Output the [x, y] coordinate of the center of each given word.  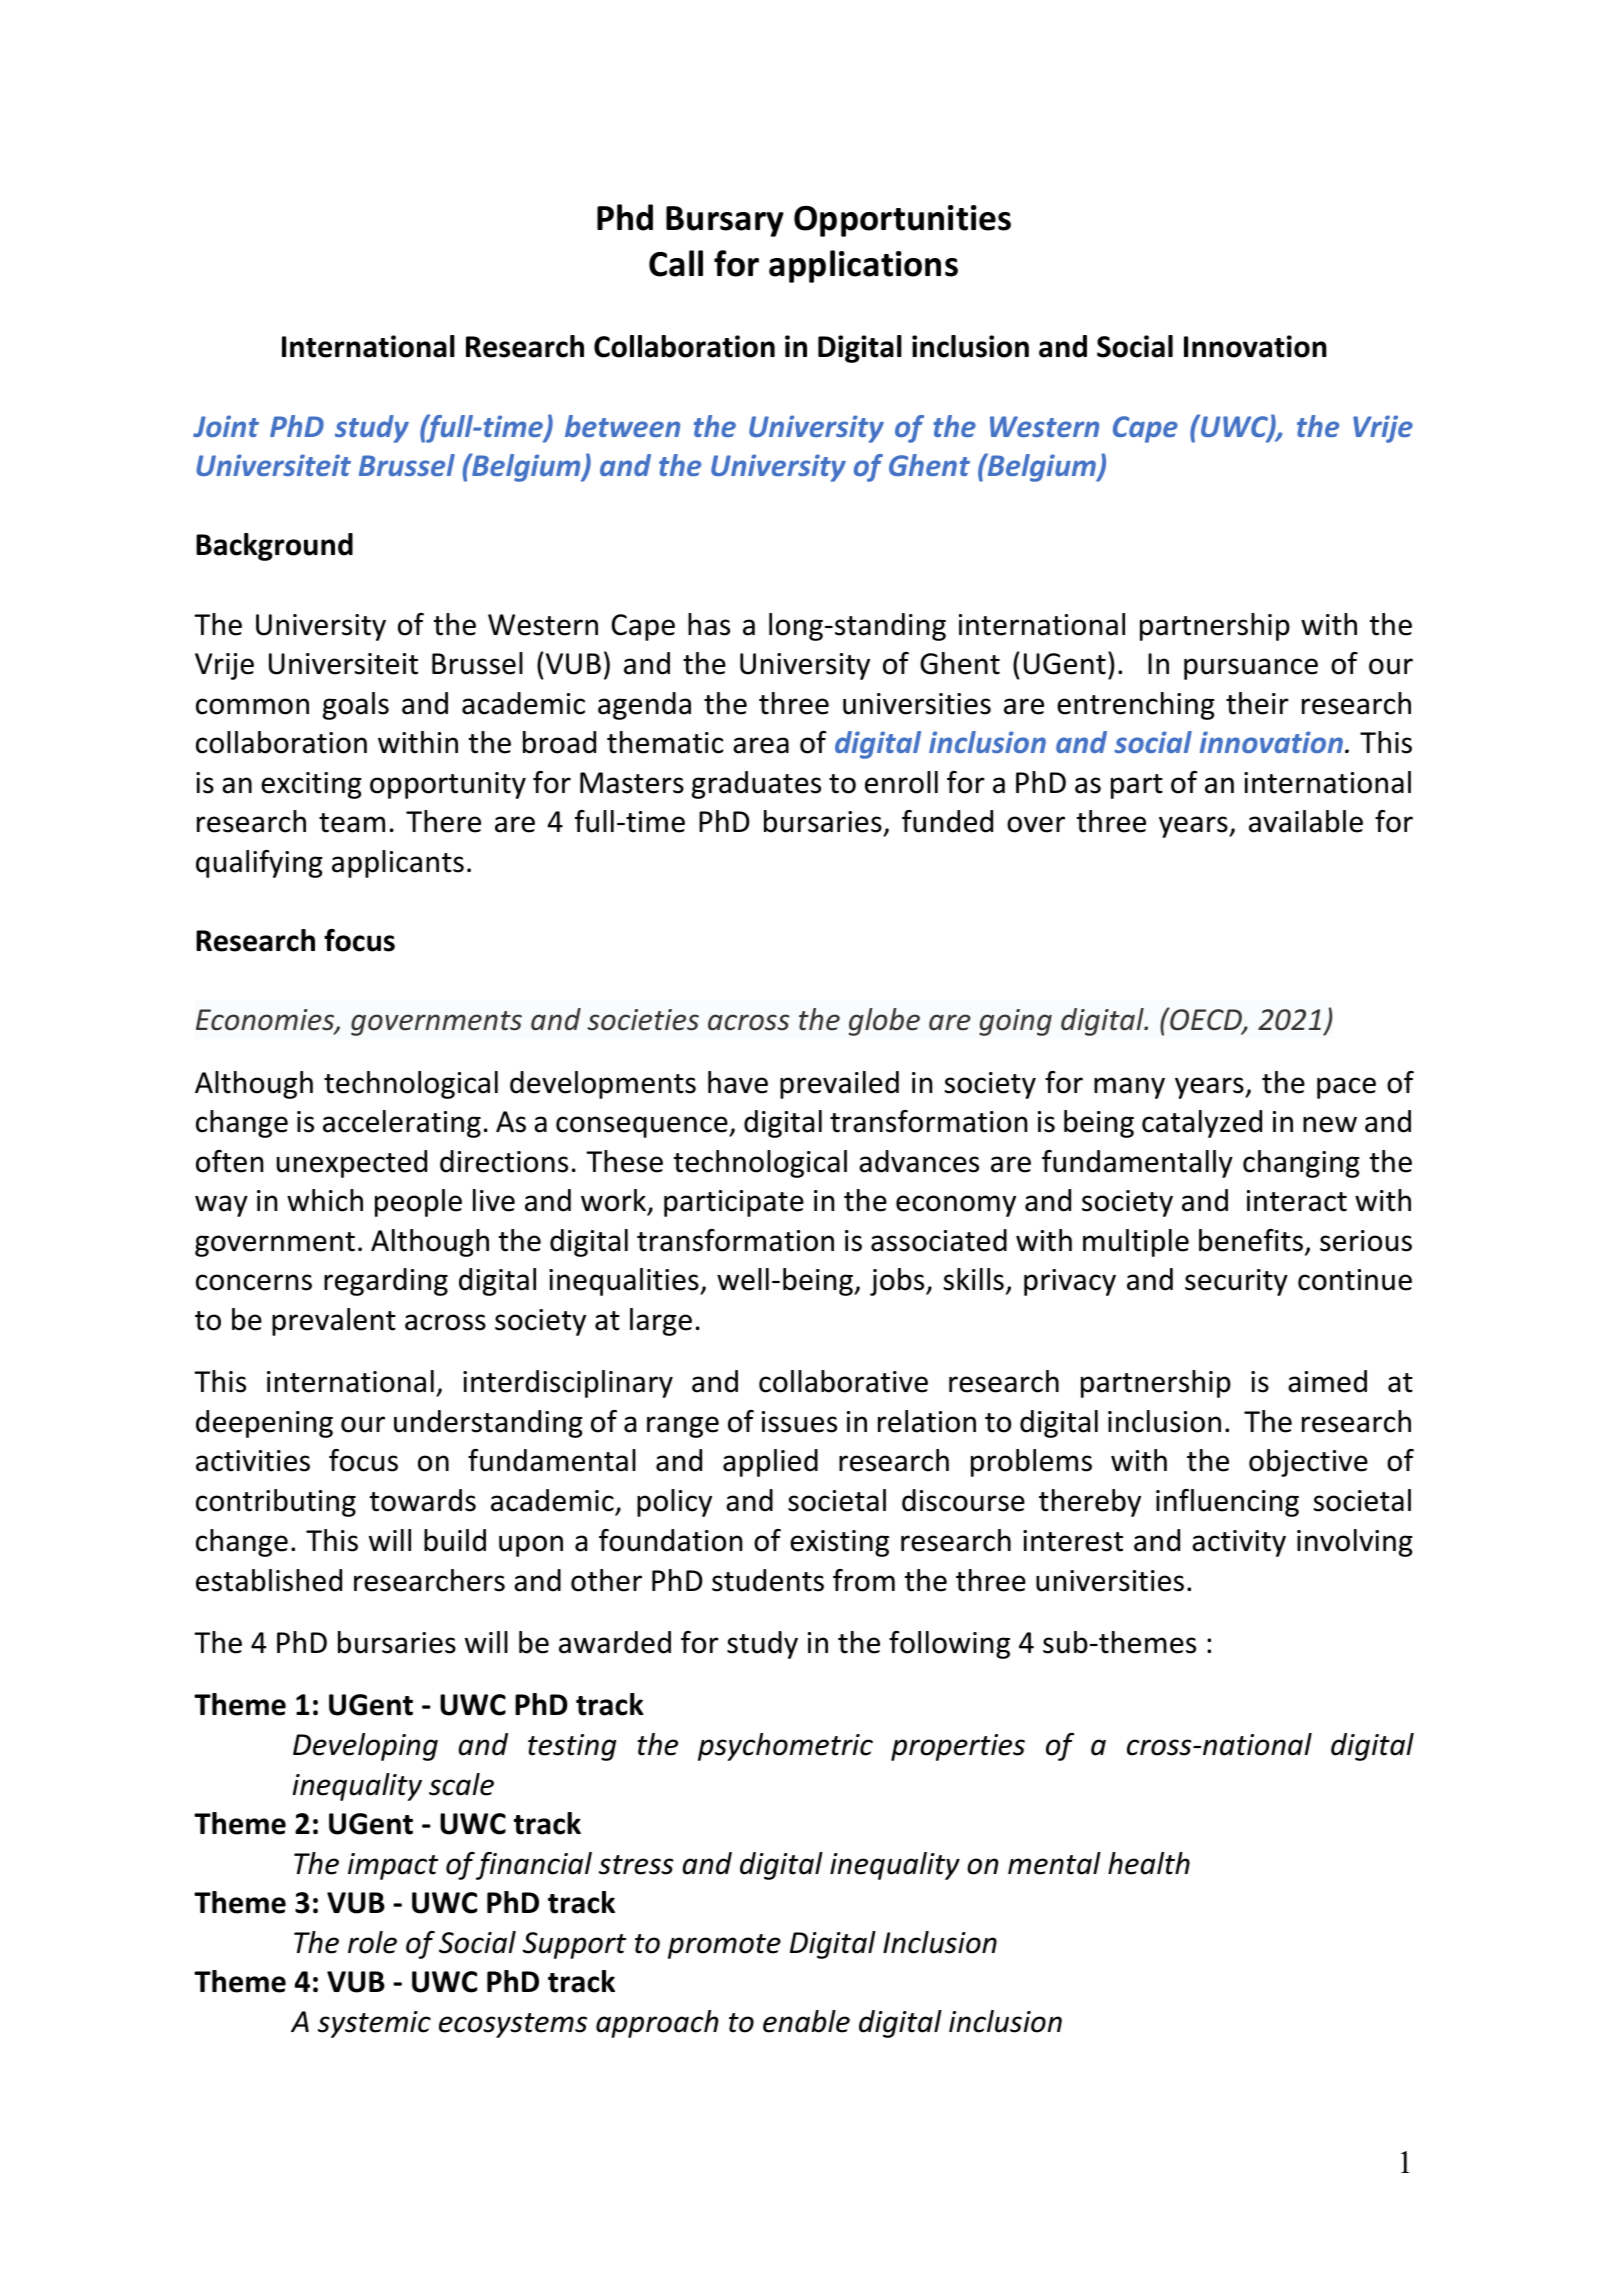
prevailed [839, 1085]
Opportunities [902, 221]
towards [423, 1500]
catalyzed [1202, 1124]
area [761, 745]
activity [1239, 1543]
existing [839, 1543]
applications [863, 266]
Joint [226, 426]
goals [356, 706]
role [372, 1942]
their [1257, 703]
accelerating [402, 1124]
